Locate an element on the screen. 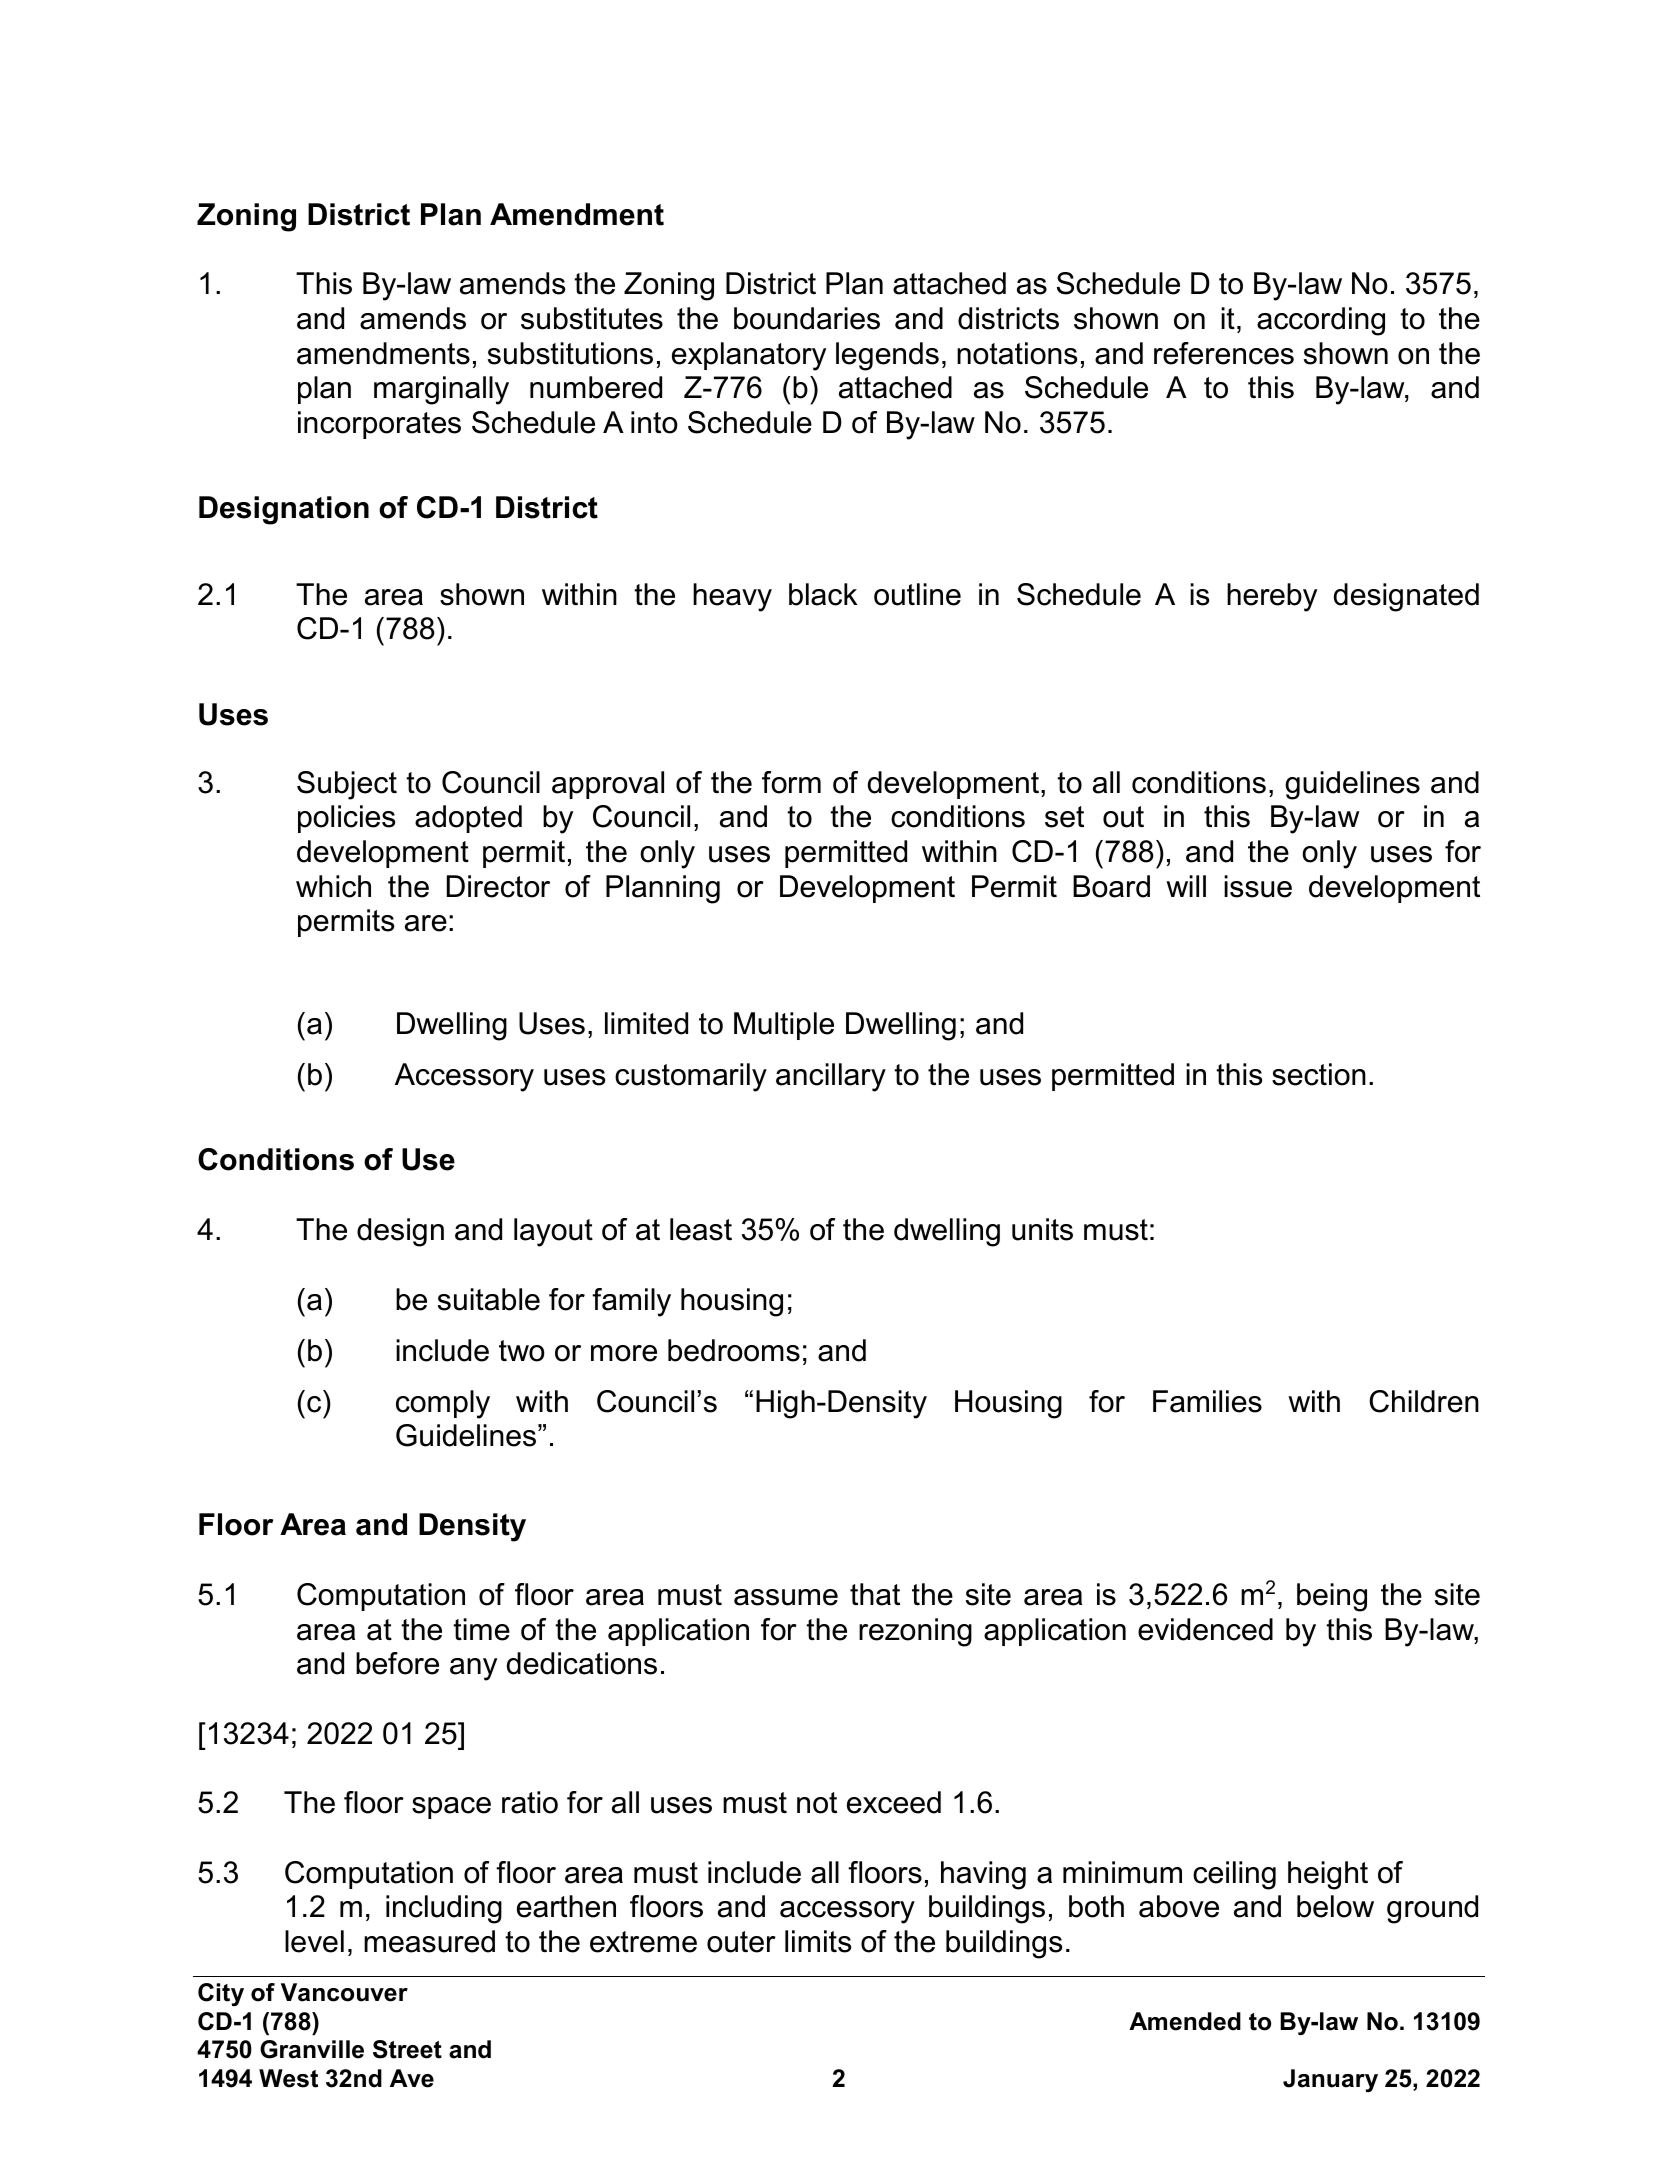  Street is located at coordinates (407, 2049).
